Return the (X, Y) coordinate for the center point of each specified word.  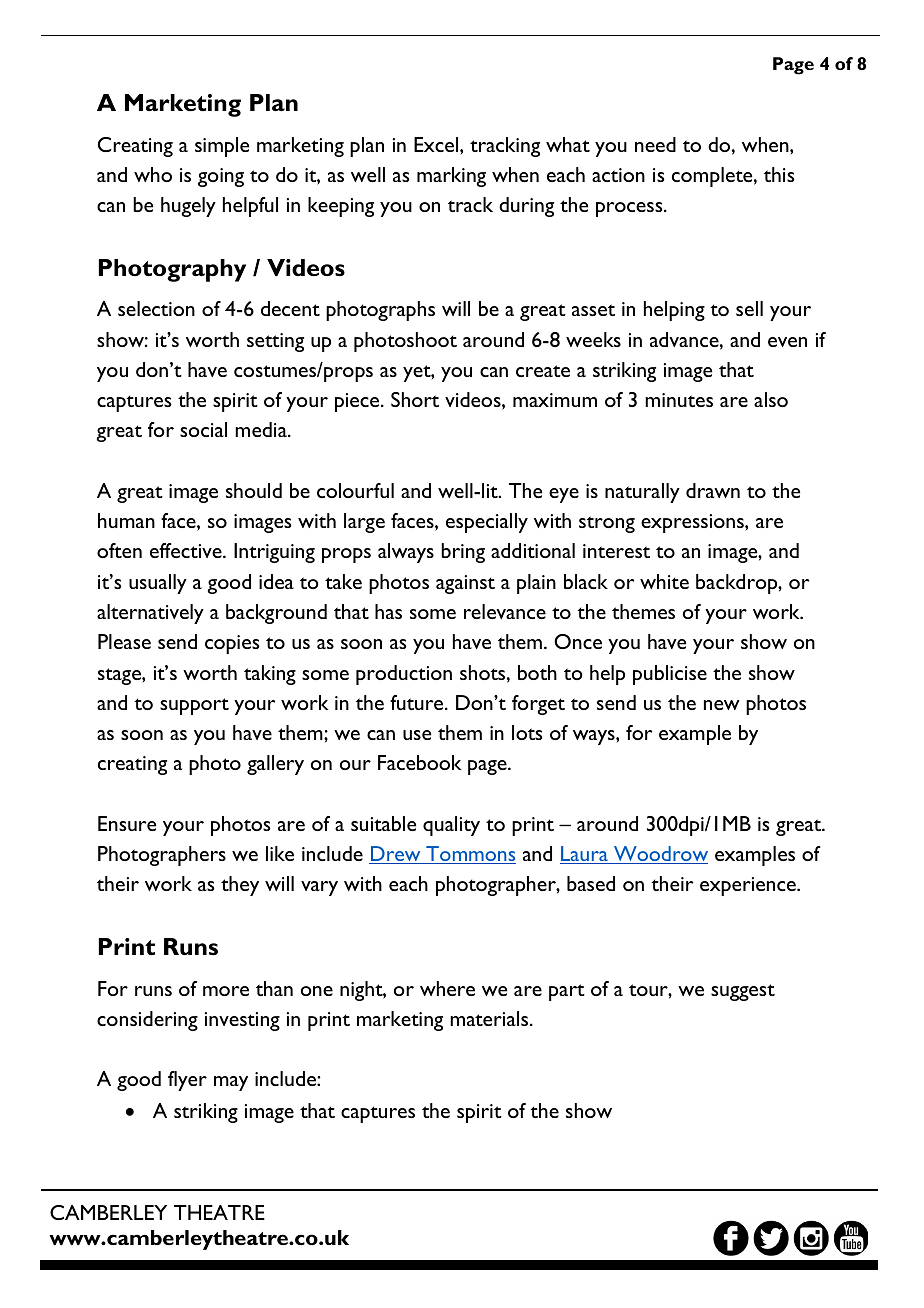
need (655, 144)
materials (490, 1018)
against (465, 584)
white (664, 581)
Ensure (127, 823)
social (203, 429)
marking (451, 177)
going (221, 177)
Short (415, 399)
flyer (187, 1081)
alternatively (150, 614)
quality (451, 826)
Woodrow (660, 855)
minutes (679, 400)
